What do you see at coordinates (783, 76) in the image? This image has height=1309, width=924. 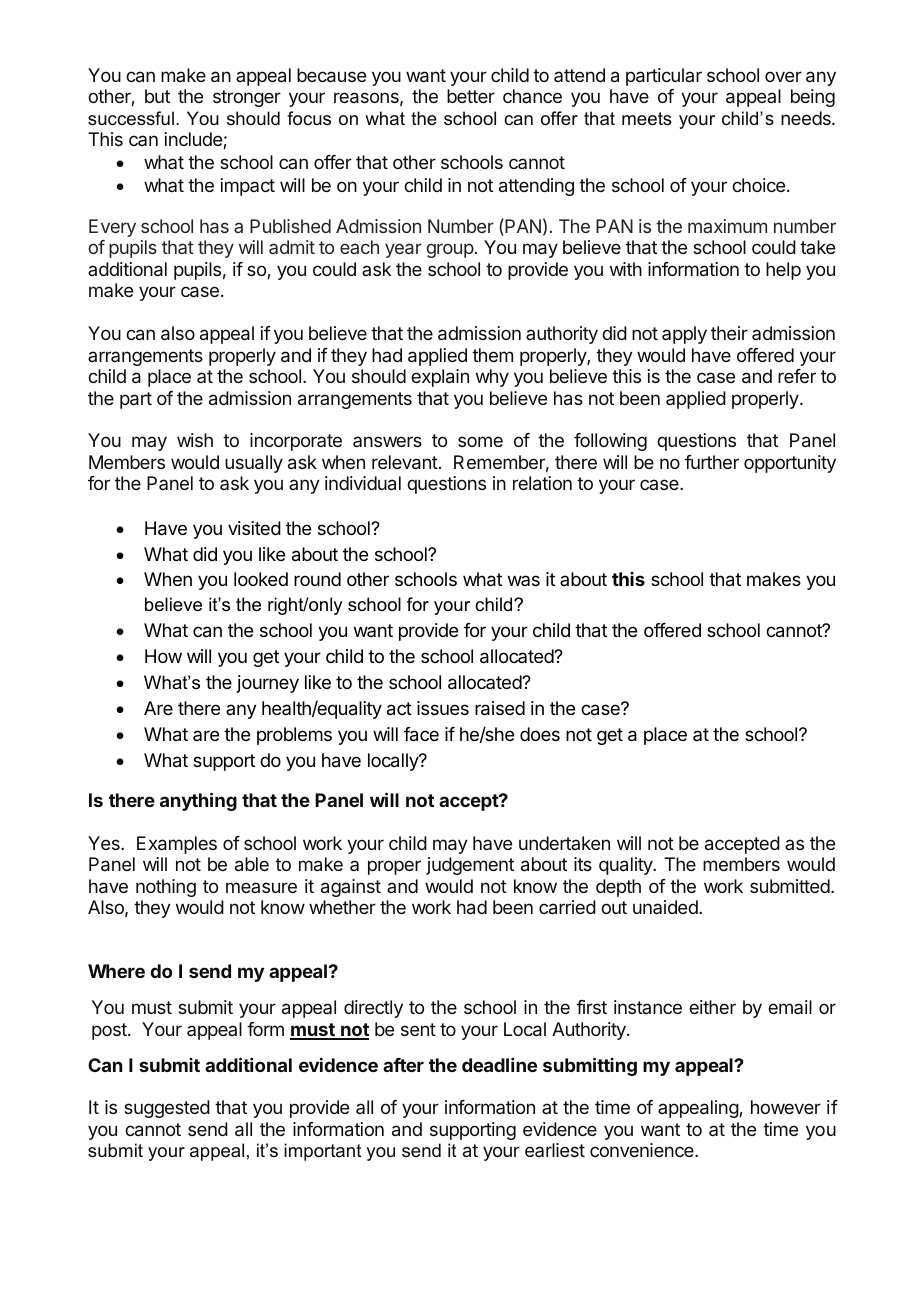 I see `over` at bounding box center [783, 76].
